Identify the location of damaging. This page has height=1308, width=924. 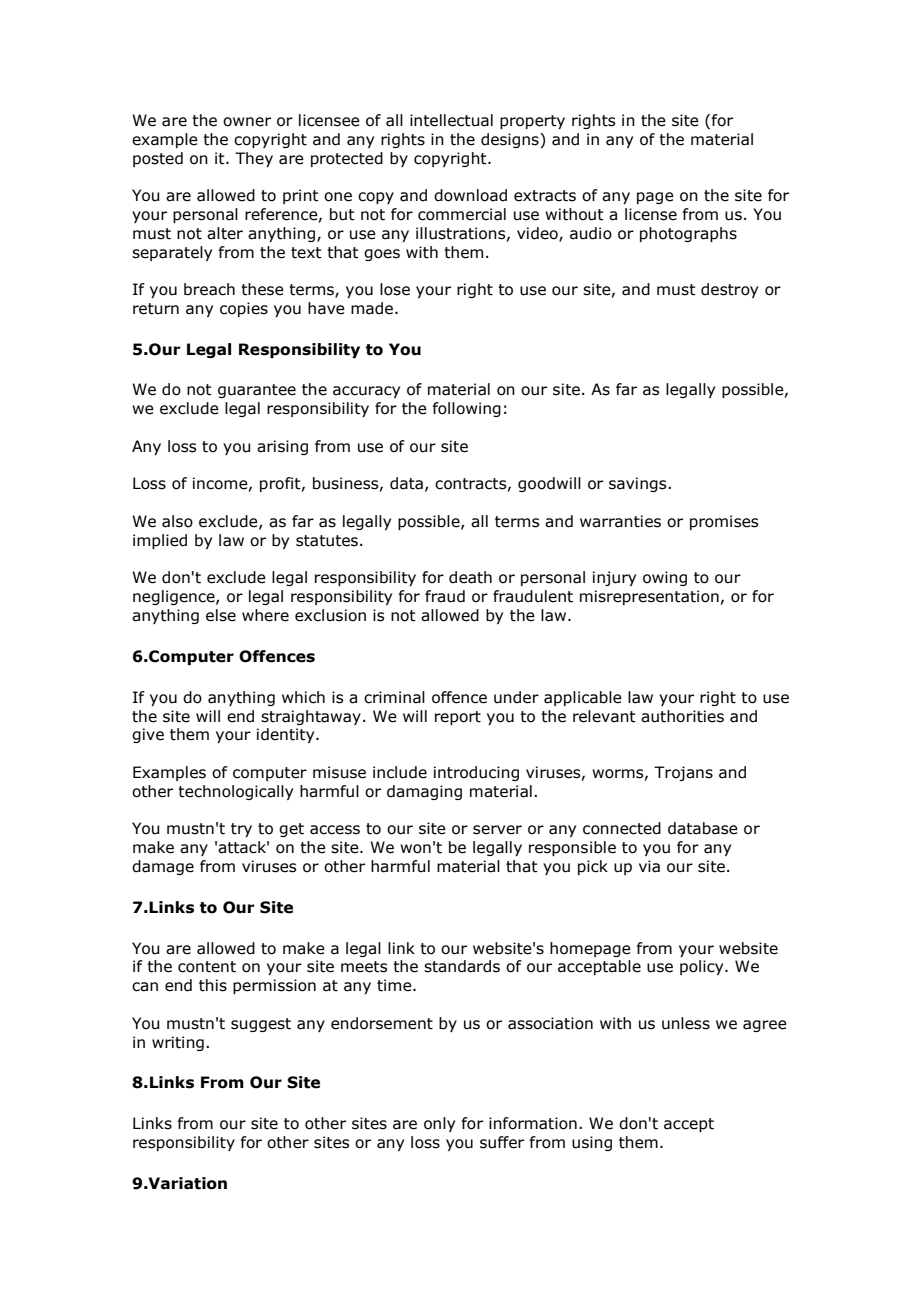
(424, 792).
